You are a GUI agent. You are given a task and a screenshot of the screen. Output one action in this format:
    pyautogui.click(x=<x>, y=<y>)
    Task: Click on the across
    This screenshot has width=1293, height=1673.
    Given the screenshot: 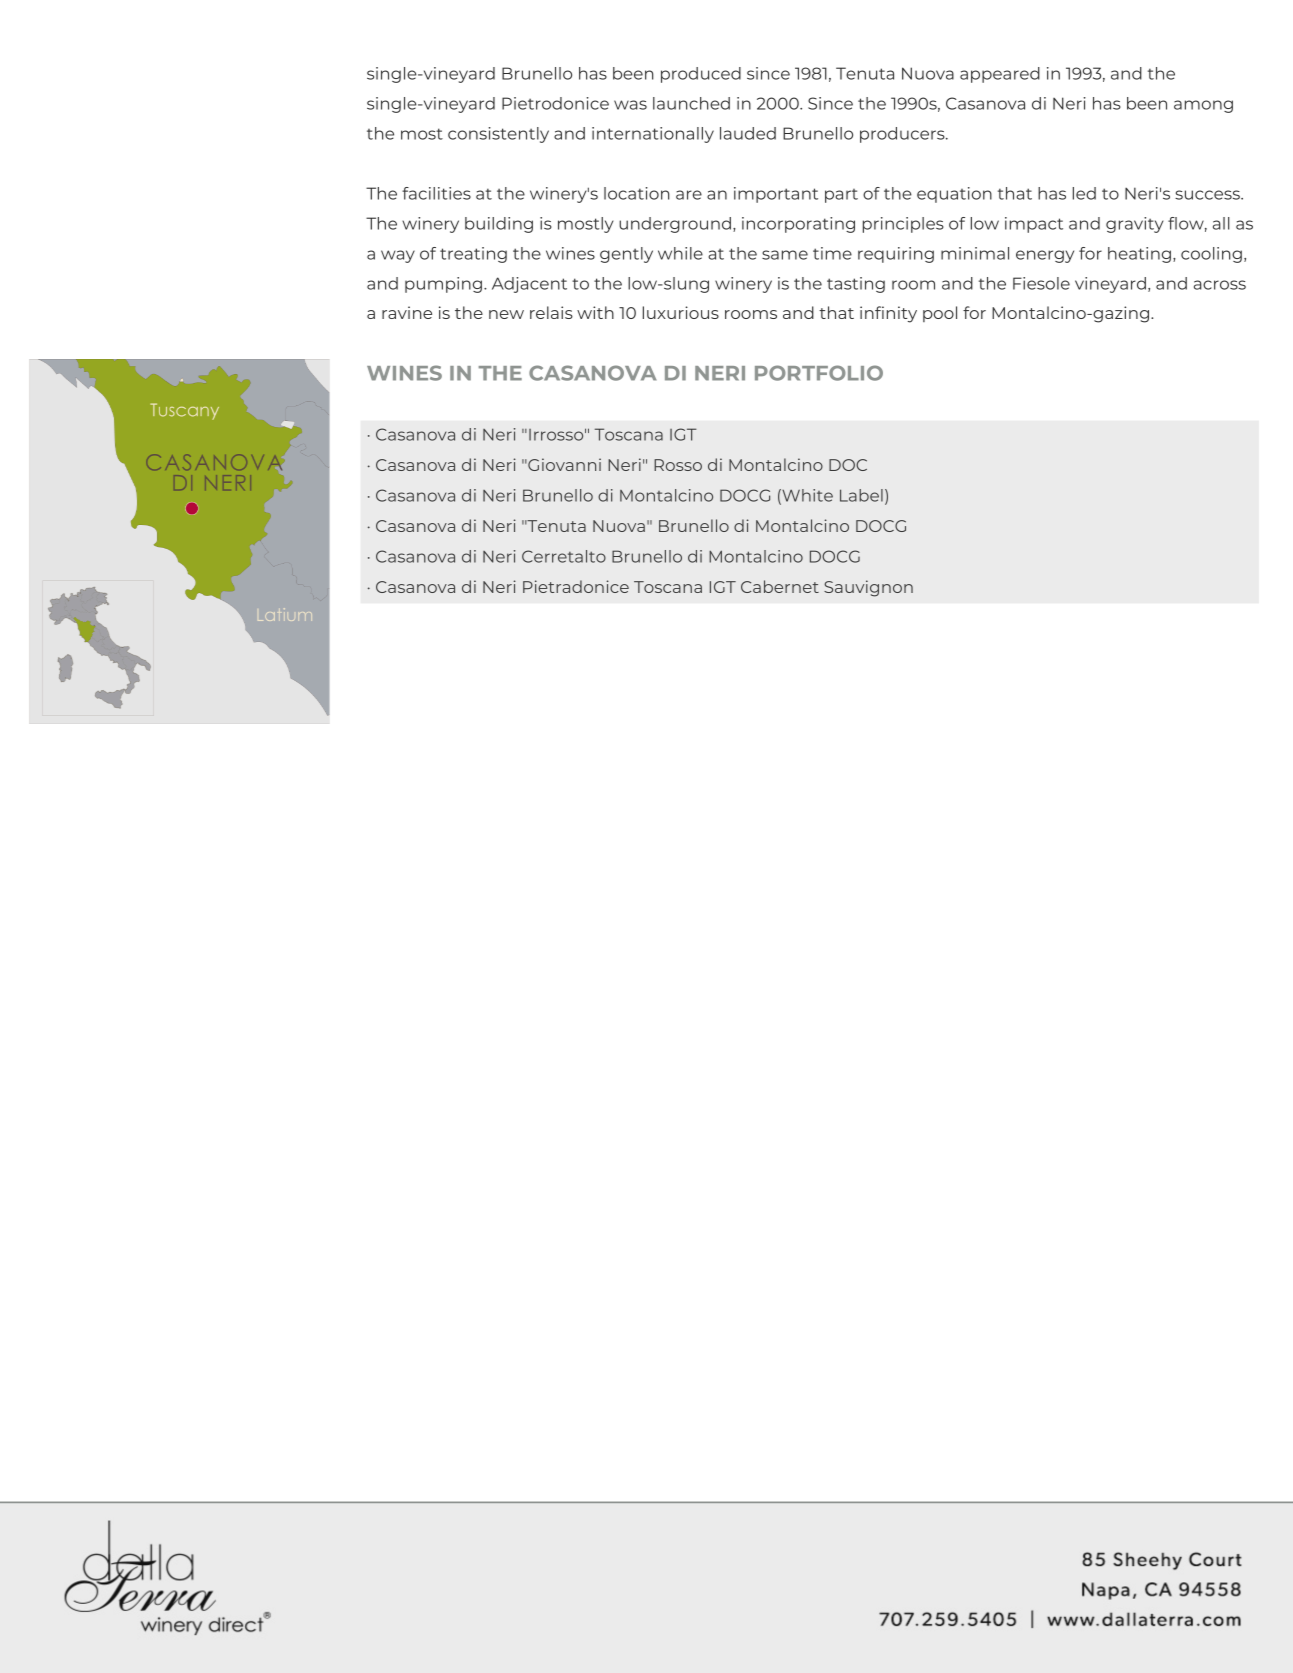 What is the action you would take?
    pyautogui.click(x=1220, y=285)
